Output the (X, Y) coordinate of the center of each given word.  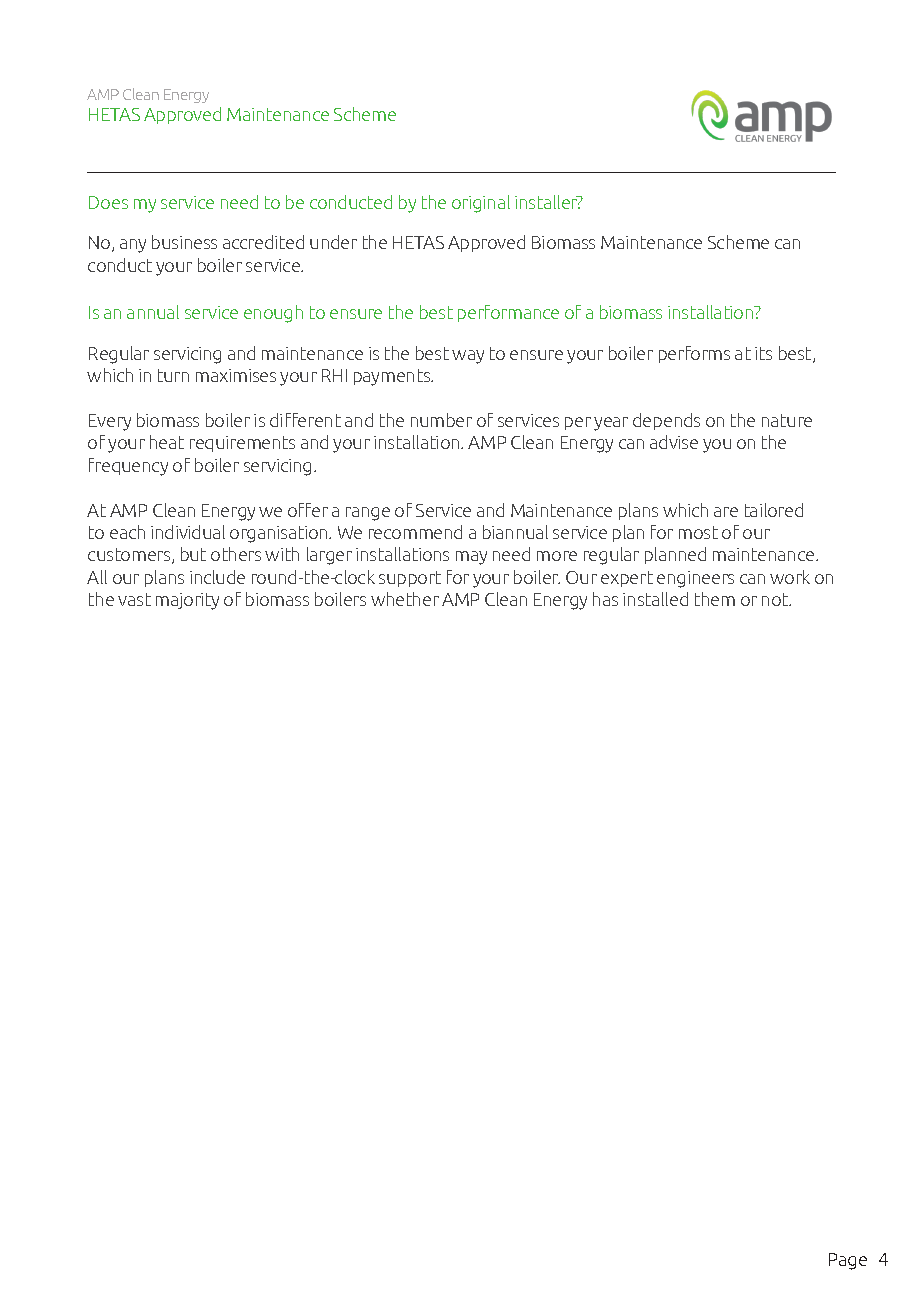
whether (405, 599)
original (481, 204)
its (763, 353)
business (184, 242)
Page (848, 1261)
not (776, 599)
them (715, 599)
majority (187, 601)
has (605, 599)
